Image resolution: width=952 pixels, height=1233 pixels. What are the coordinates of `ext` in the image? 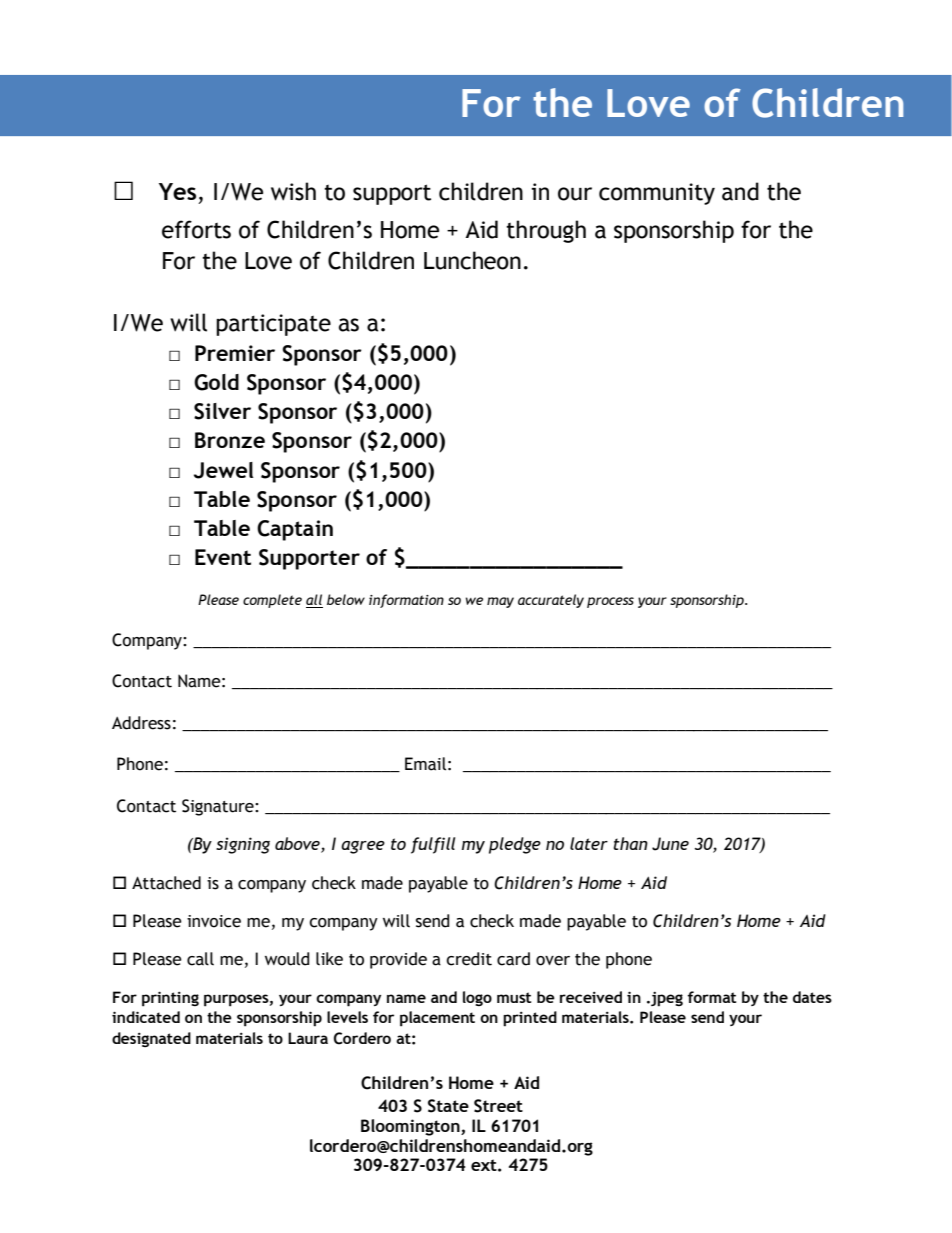 It's located at (485, 1165).
